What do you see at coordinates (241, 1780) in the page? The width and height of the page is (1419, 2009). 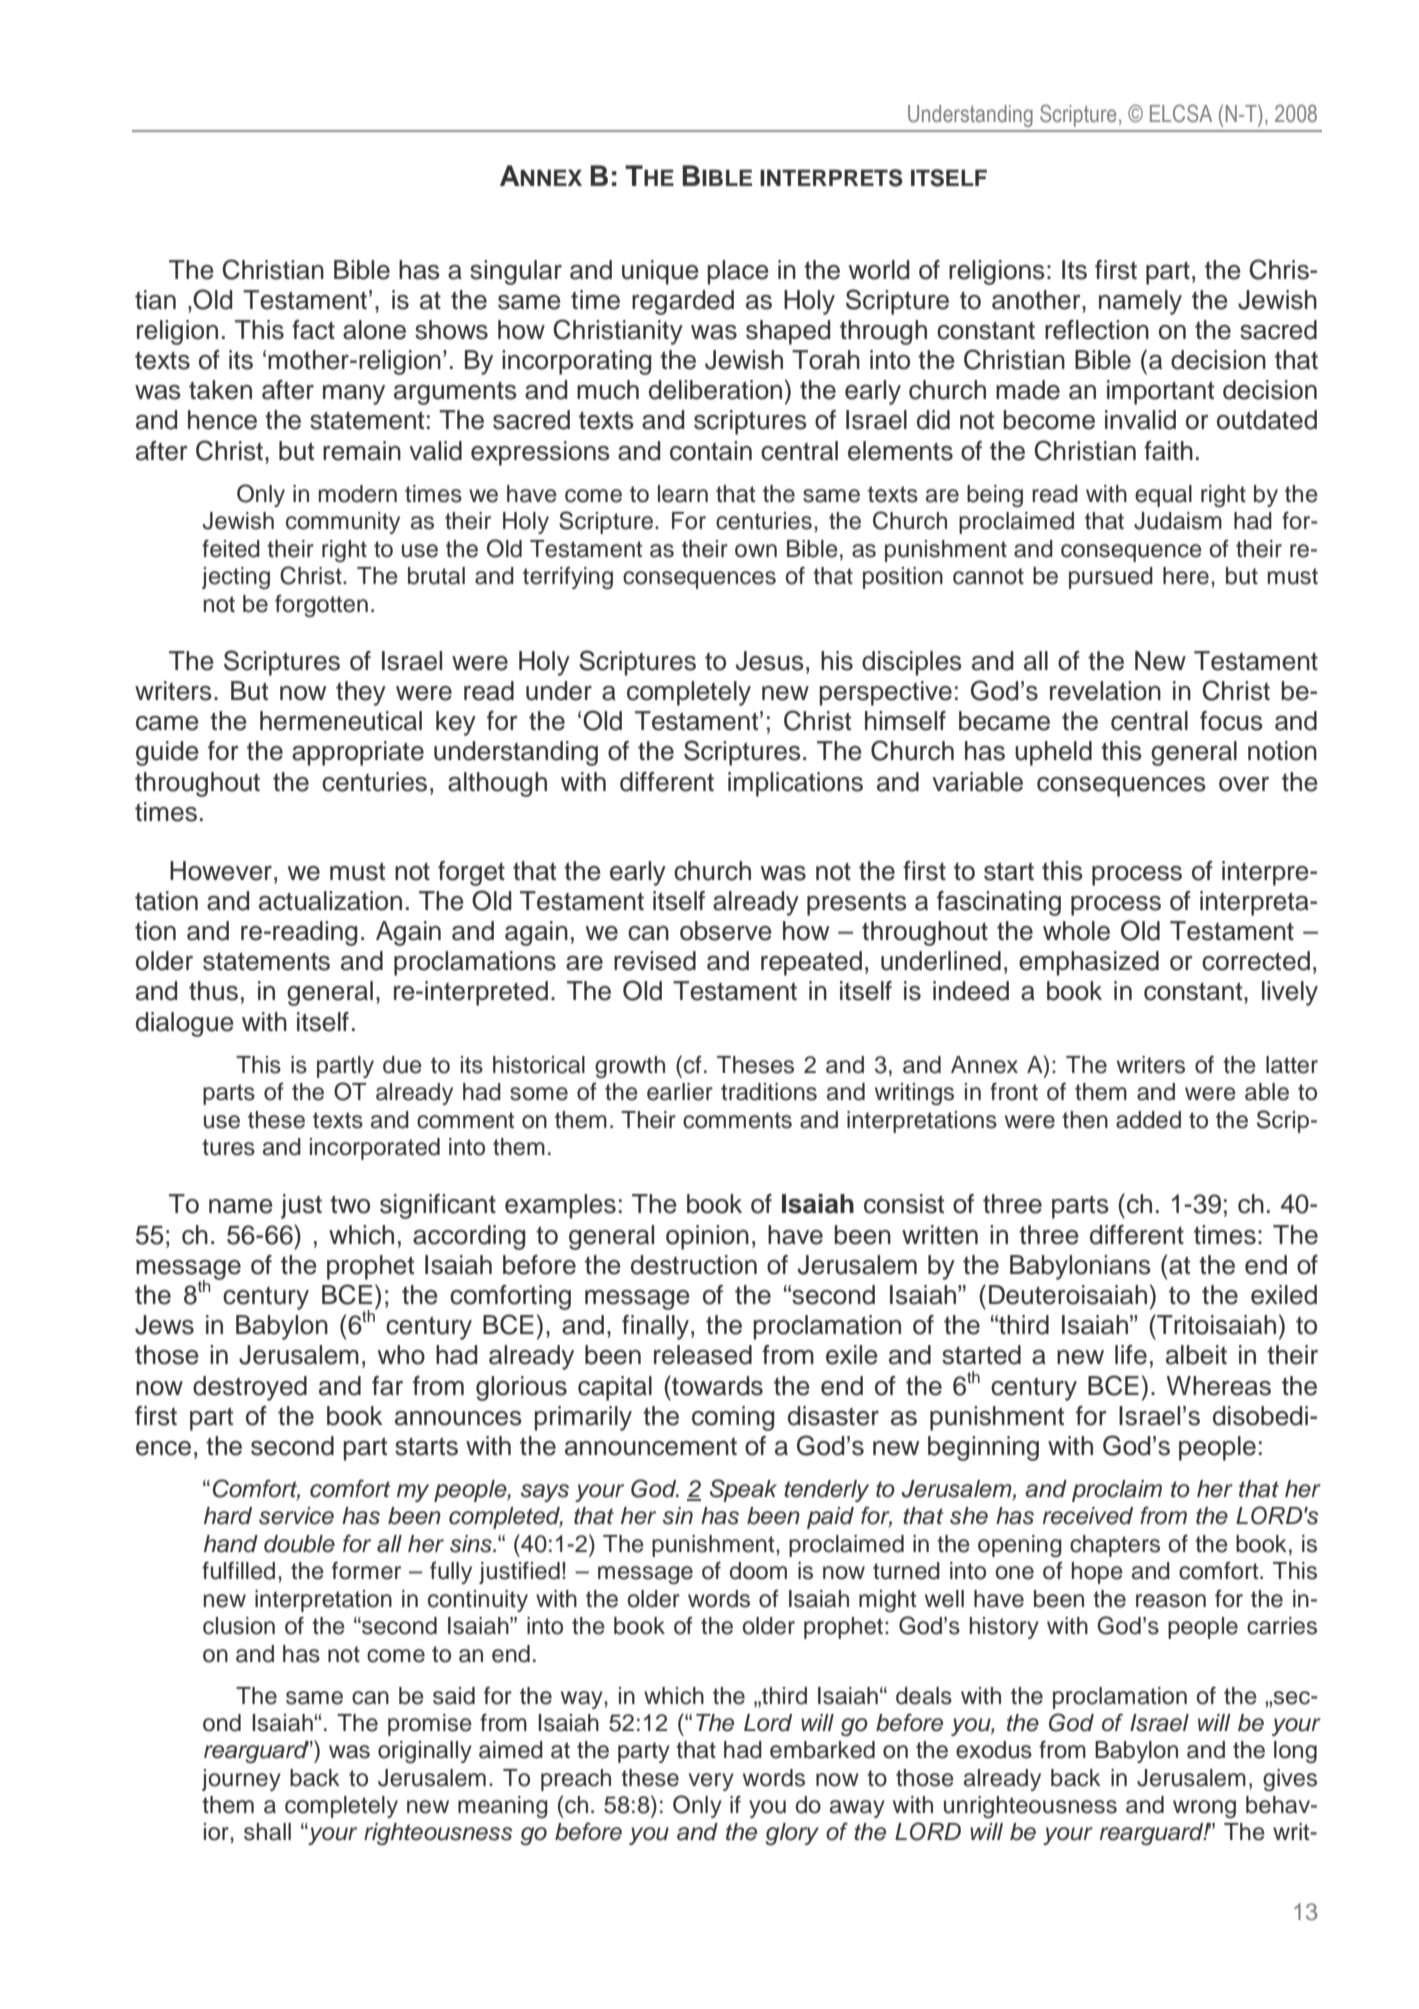 I see `journey` at bounding box center [241, 1780].
